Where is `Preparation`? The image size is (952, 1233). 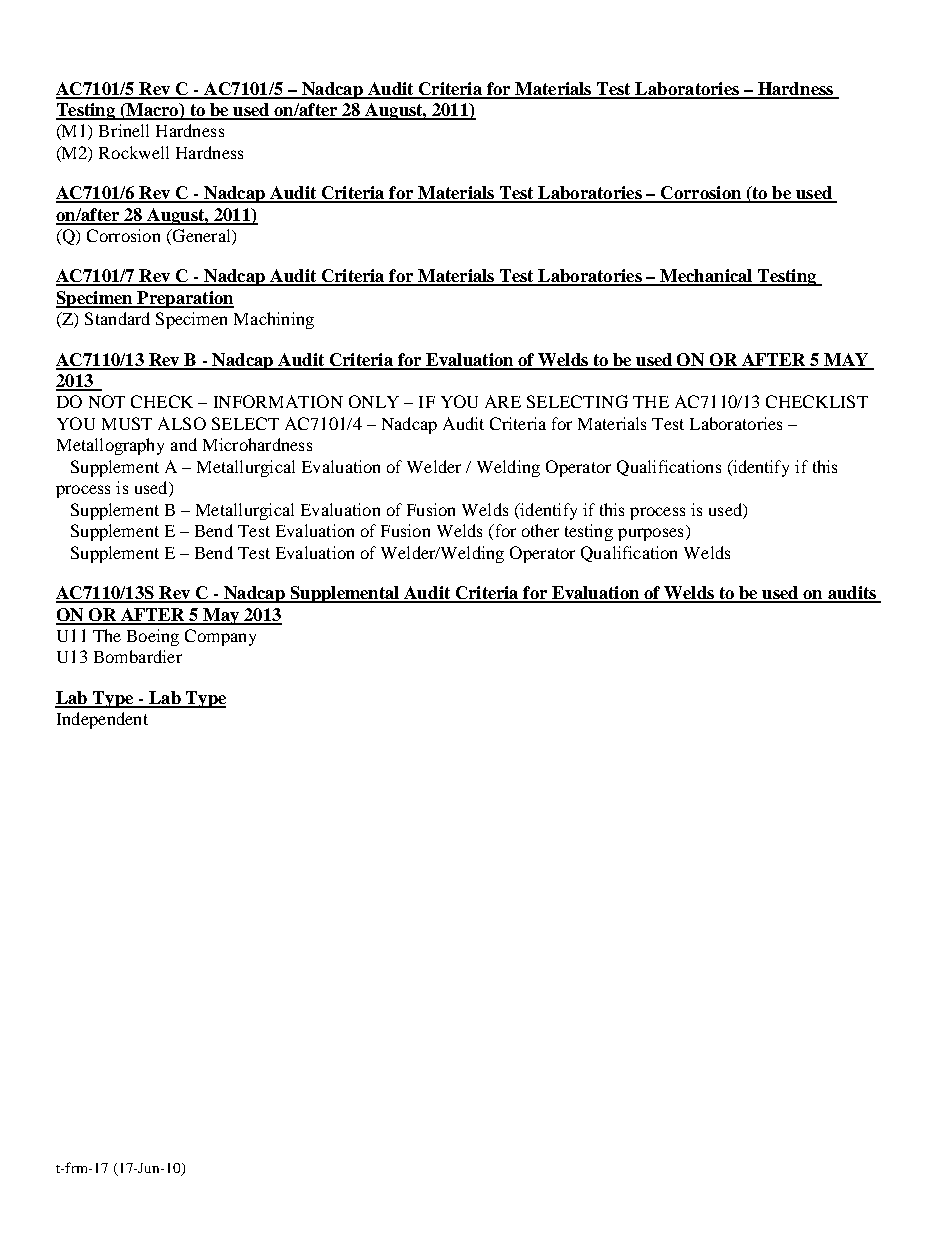
Preparation is located at coordinates (184, 299).
